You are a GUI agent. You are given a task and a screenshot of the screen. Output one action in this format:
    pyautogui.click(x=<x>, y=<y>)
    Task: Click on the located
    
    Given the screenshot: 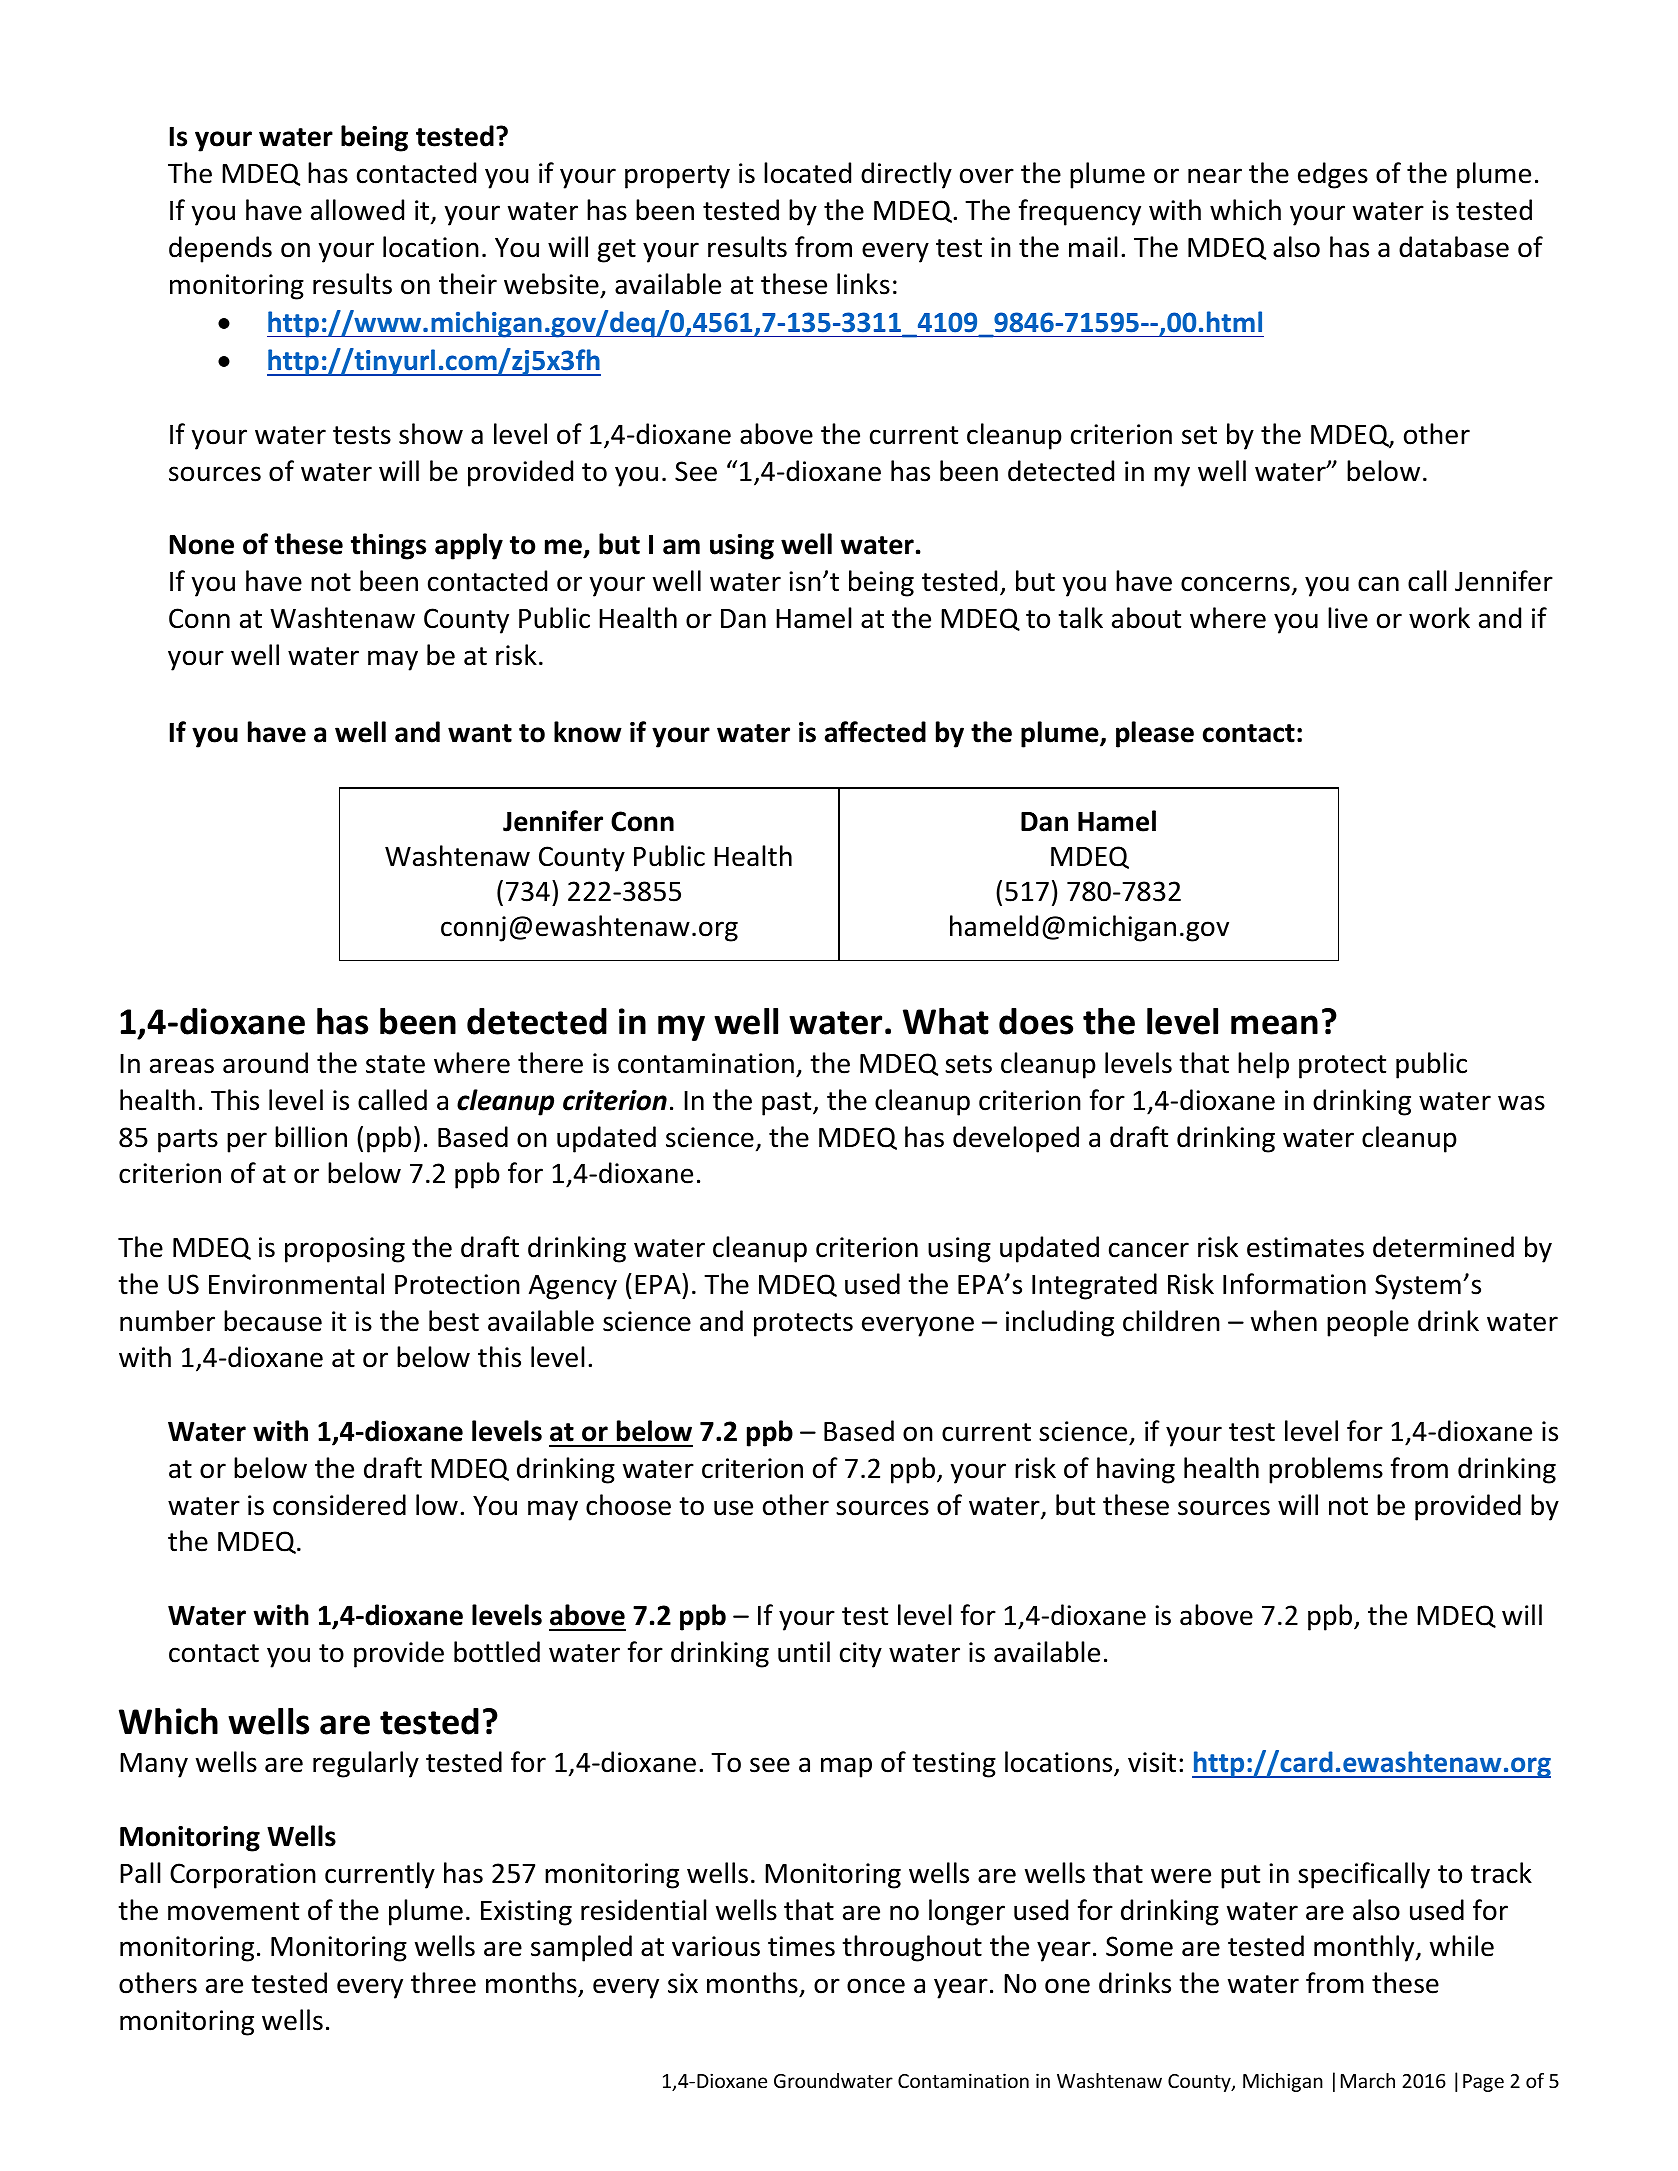 What is the action you would take?
    pyautogui.click(x=807, y=173)
